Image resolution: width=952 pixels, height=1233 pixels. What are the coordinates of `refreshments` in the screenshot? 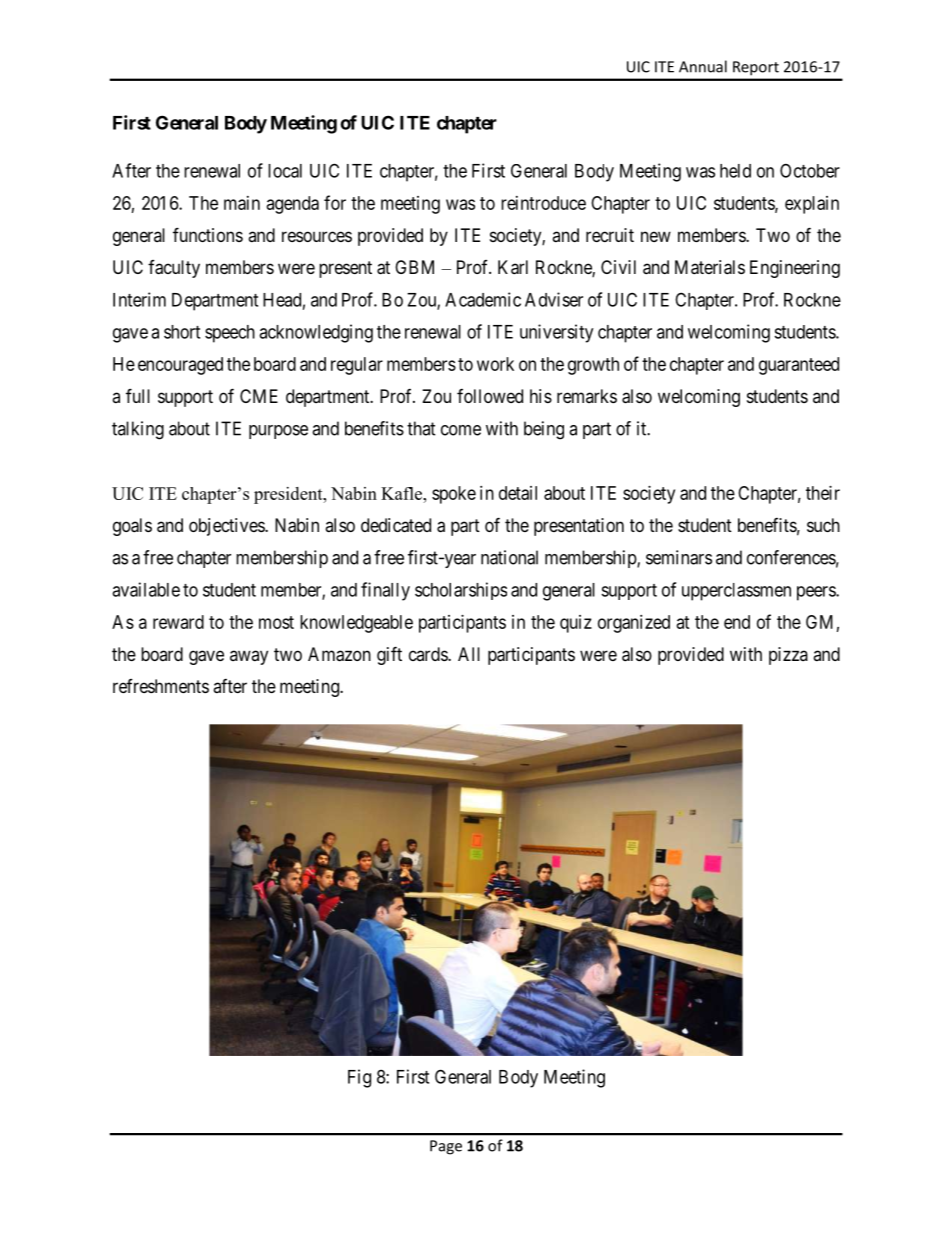 It's located at (161, 686).
